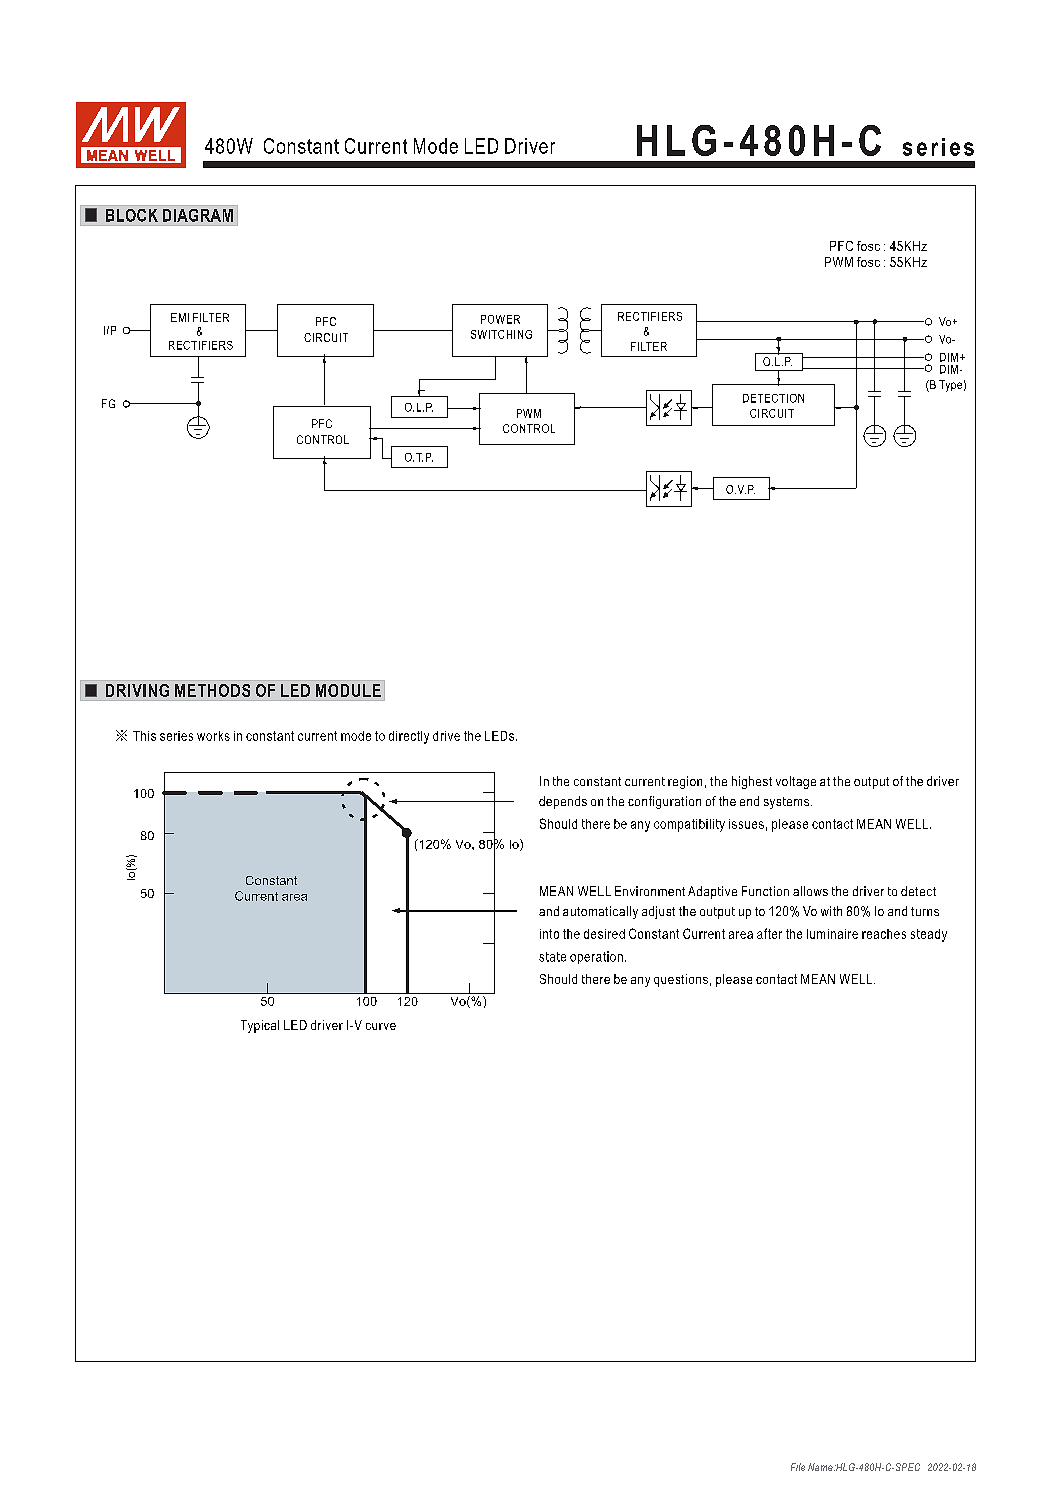 Image resolution: width=1051 pixels, height=1487 pixels. What do you see at coordinates (381, 1026) in the page?
I see `curve` at bounding box center [381, 1026].
